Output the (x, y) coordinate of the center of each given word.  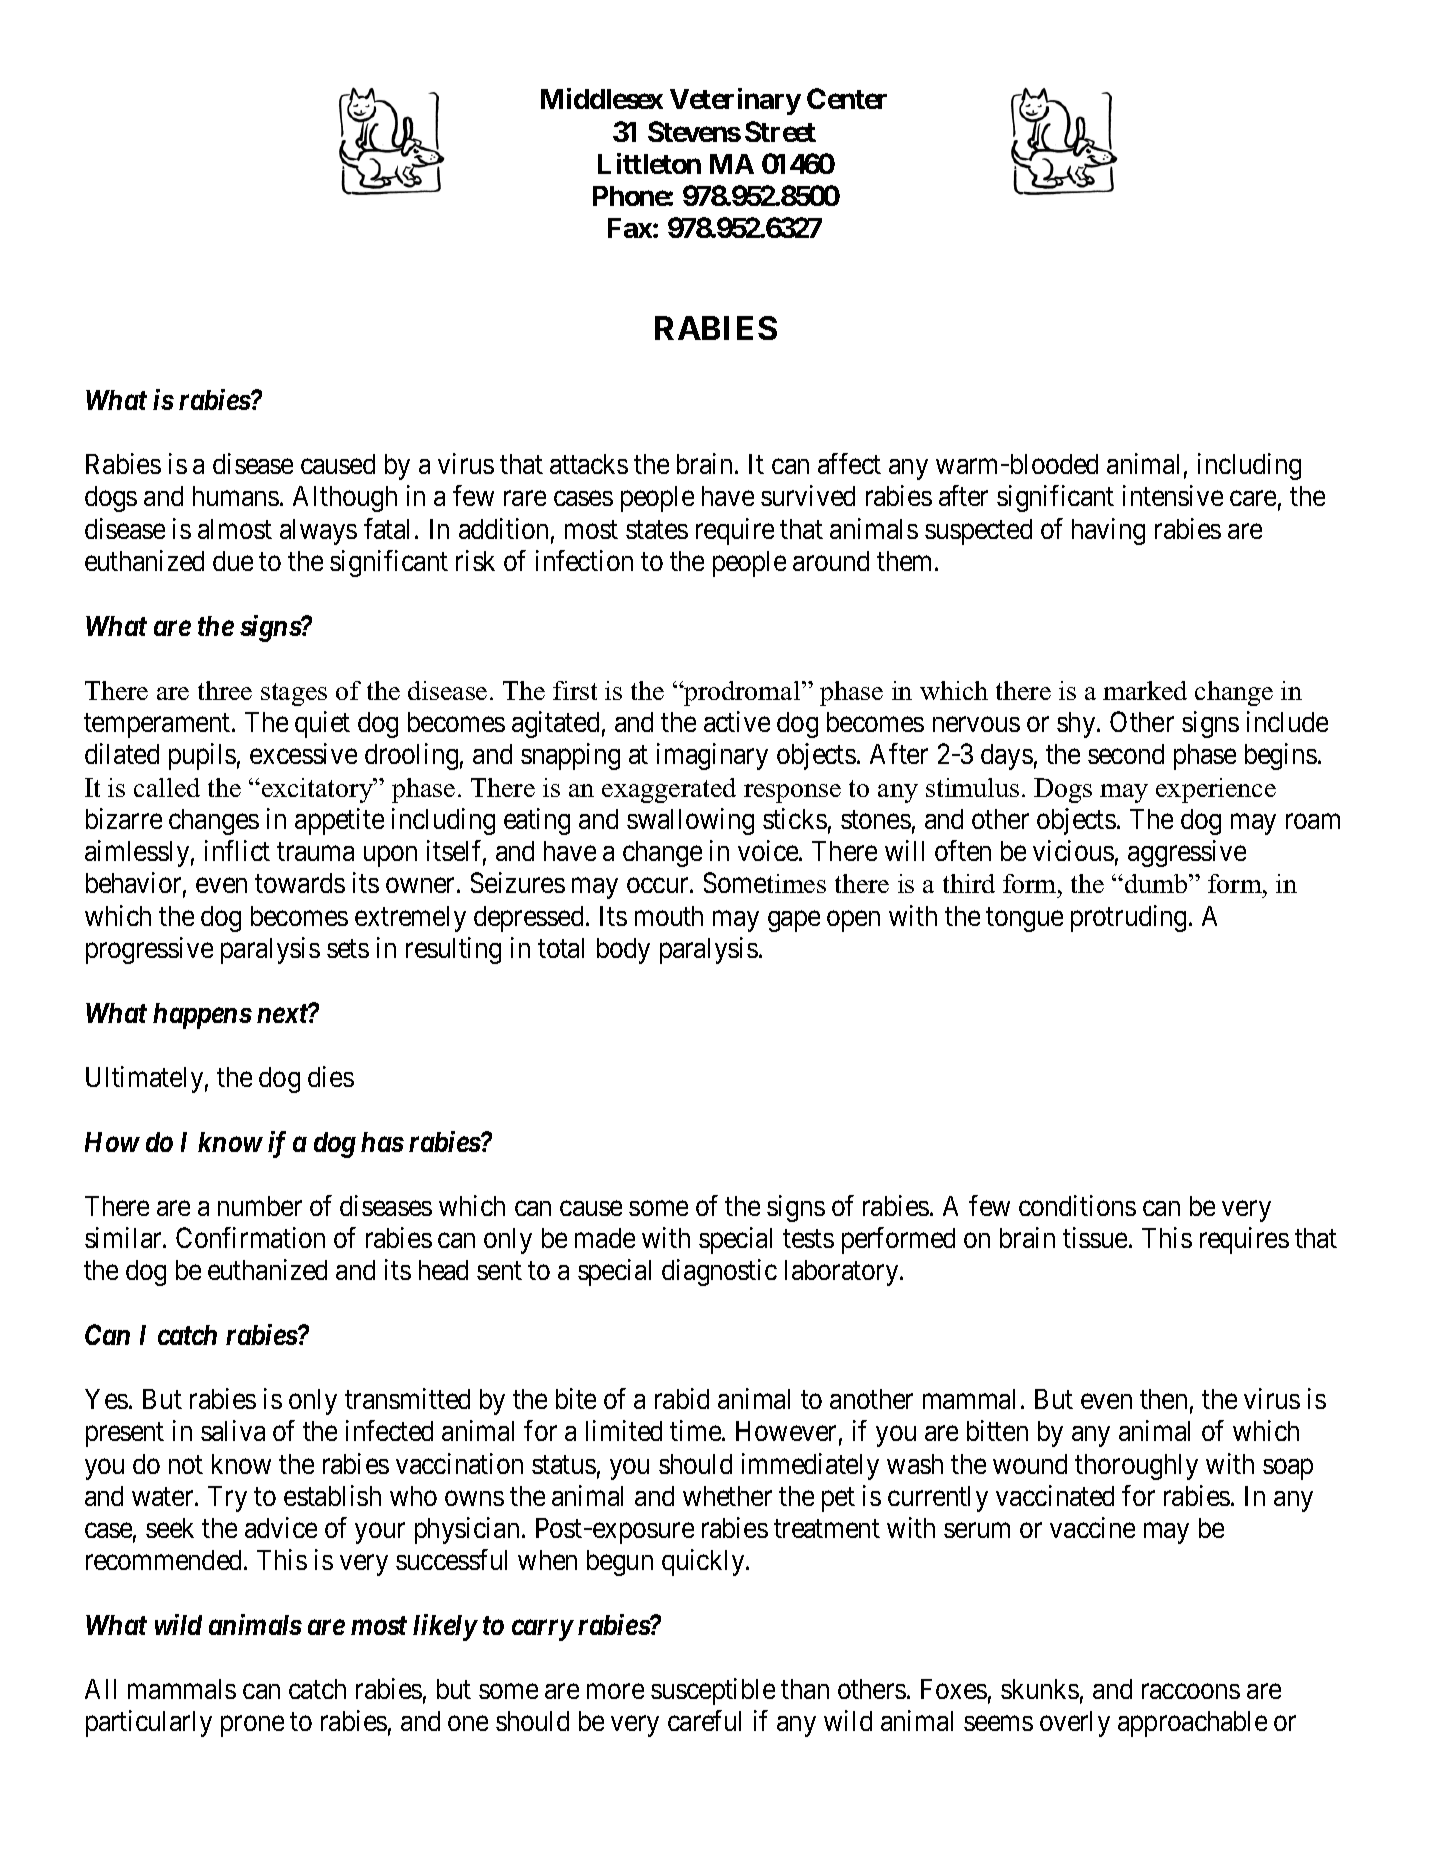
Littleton (649, 163)
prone (252, 1727)
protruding (1130, 918)
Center (847, 98)
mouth (669, 916)
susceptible (713, 1691)
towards (300, 883)
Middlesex (602, 98)
